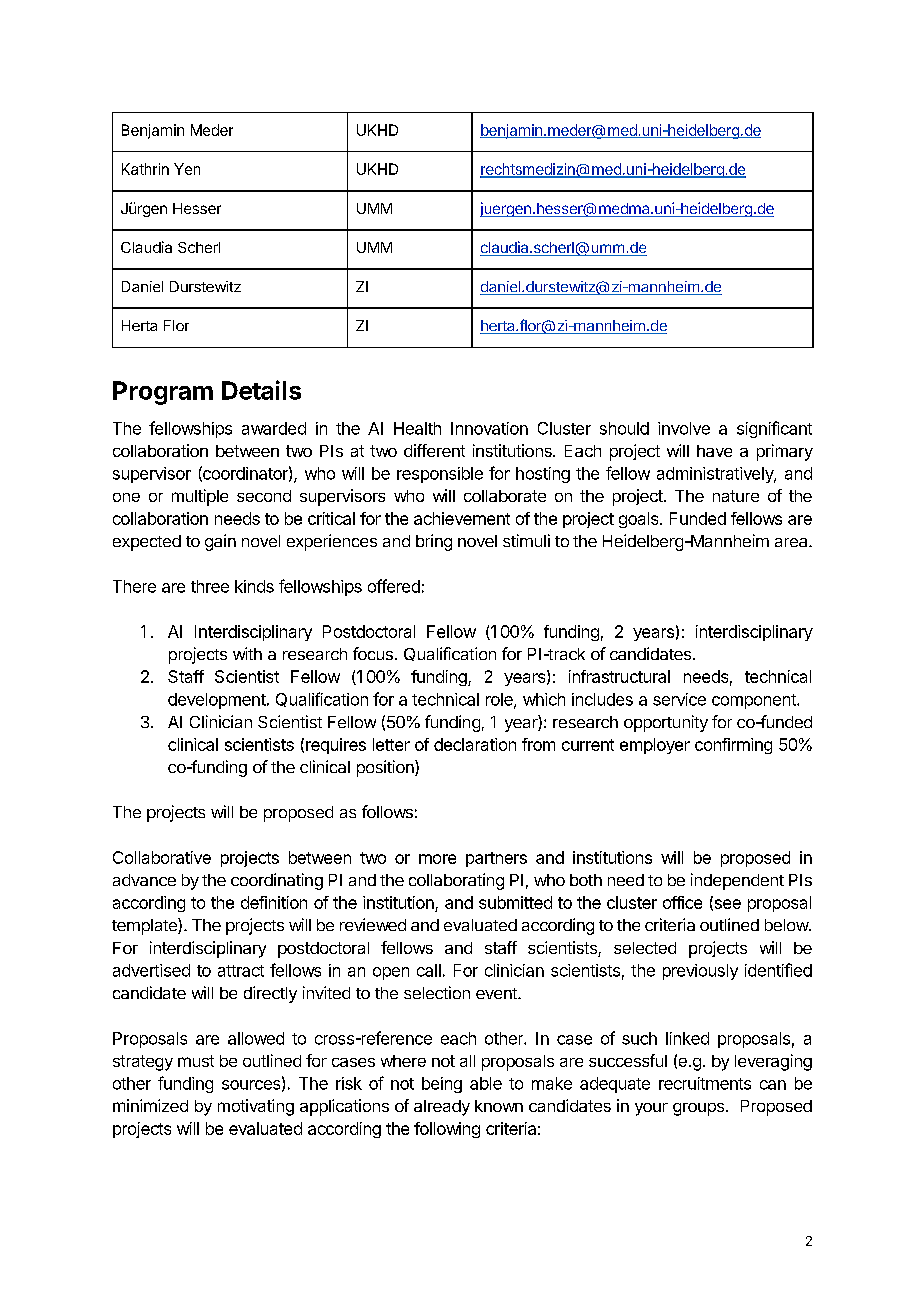 The height and width of the screenshot is (1307, 924). I want to click on service, so click(679, 699).
